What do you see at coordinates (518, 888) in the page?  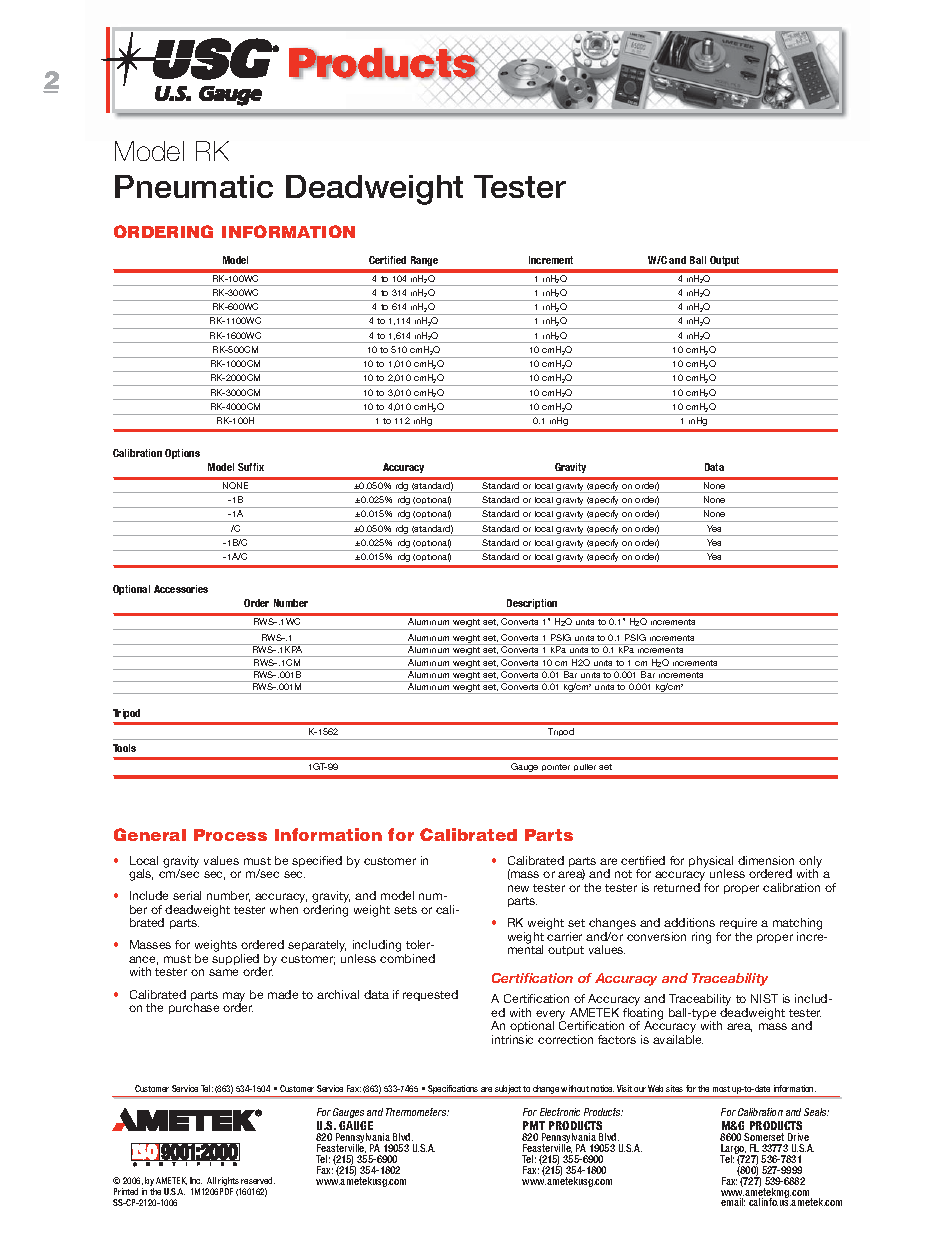 I see `new` at bounding box center [518, 888].
